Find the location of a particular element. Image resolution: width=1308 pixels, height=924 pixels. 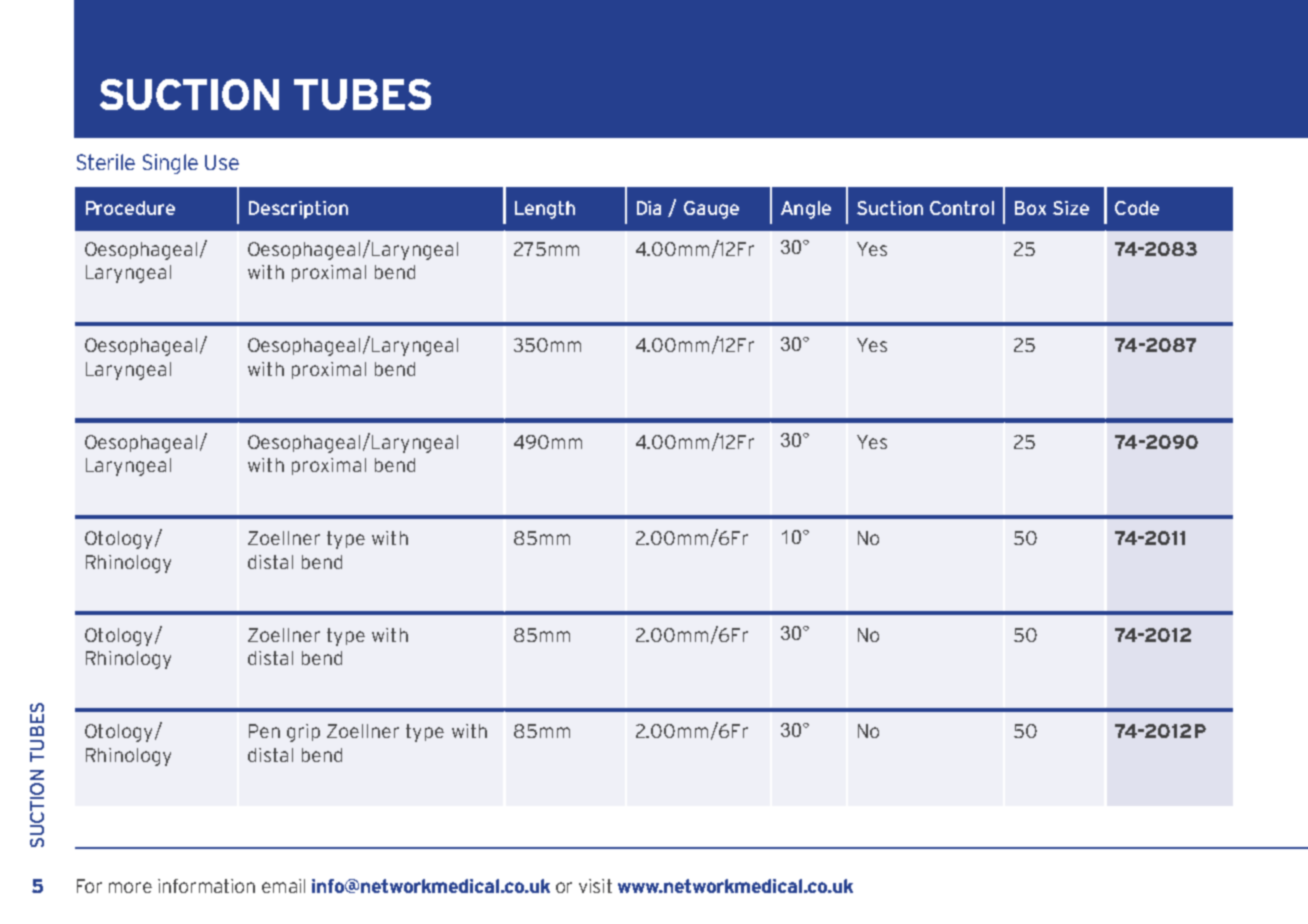

Box is located at coordinates (1030, 208).
